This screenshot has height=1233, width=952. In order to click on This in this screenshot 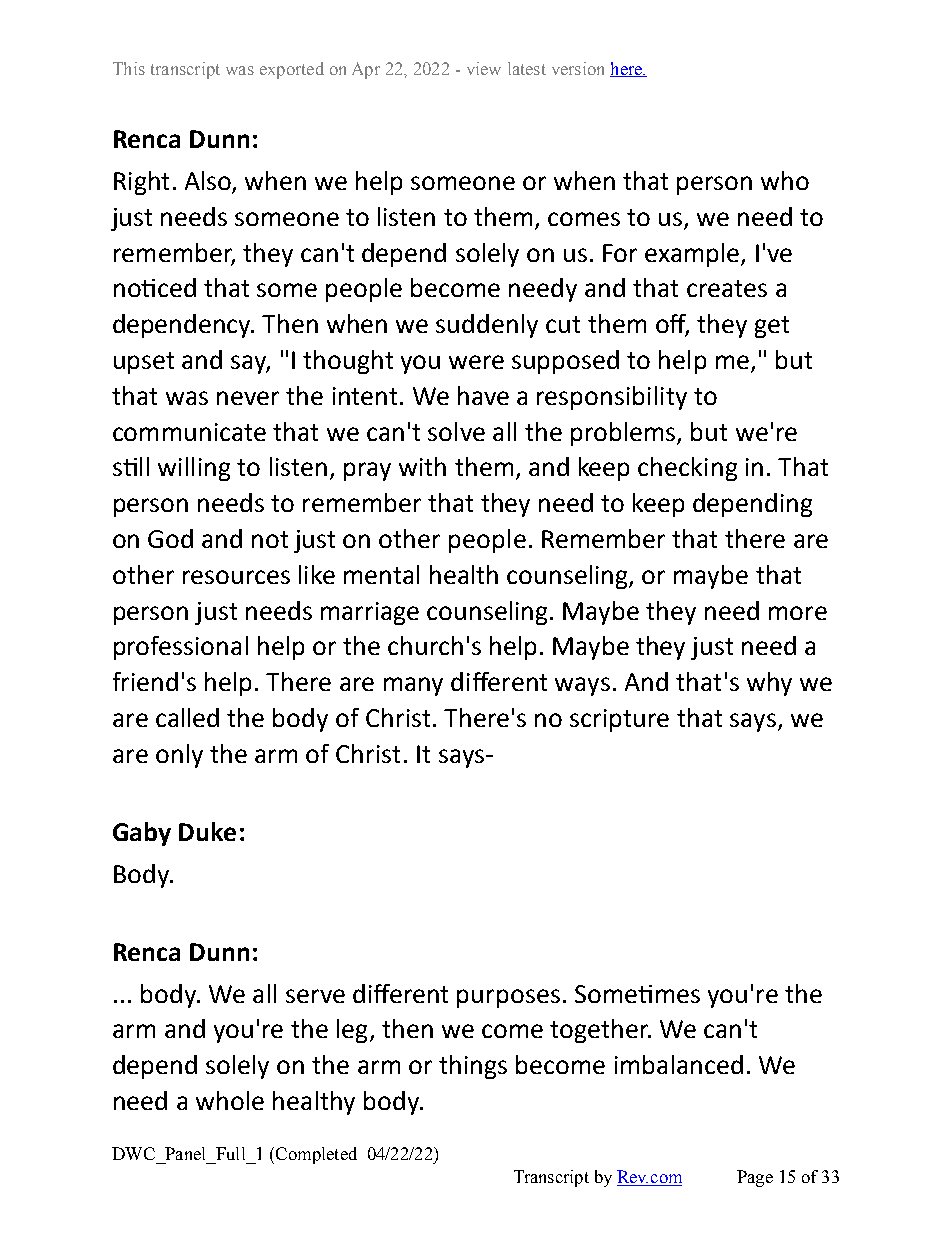, I will do `click(129, 68)`.
